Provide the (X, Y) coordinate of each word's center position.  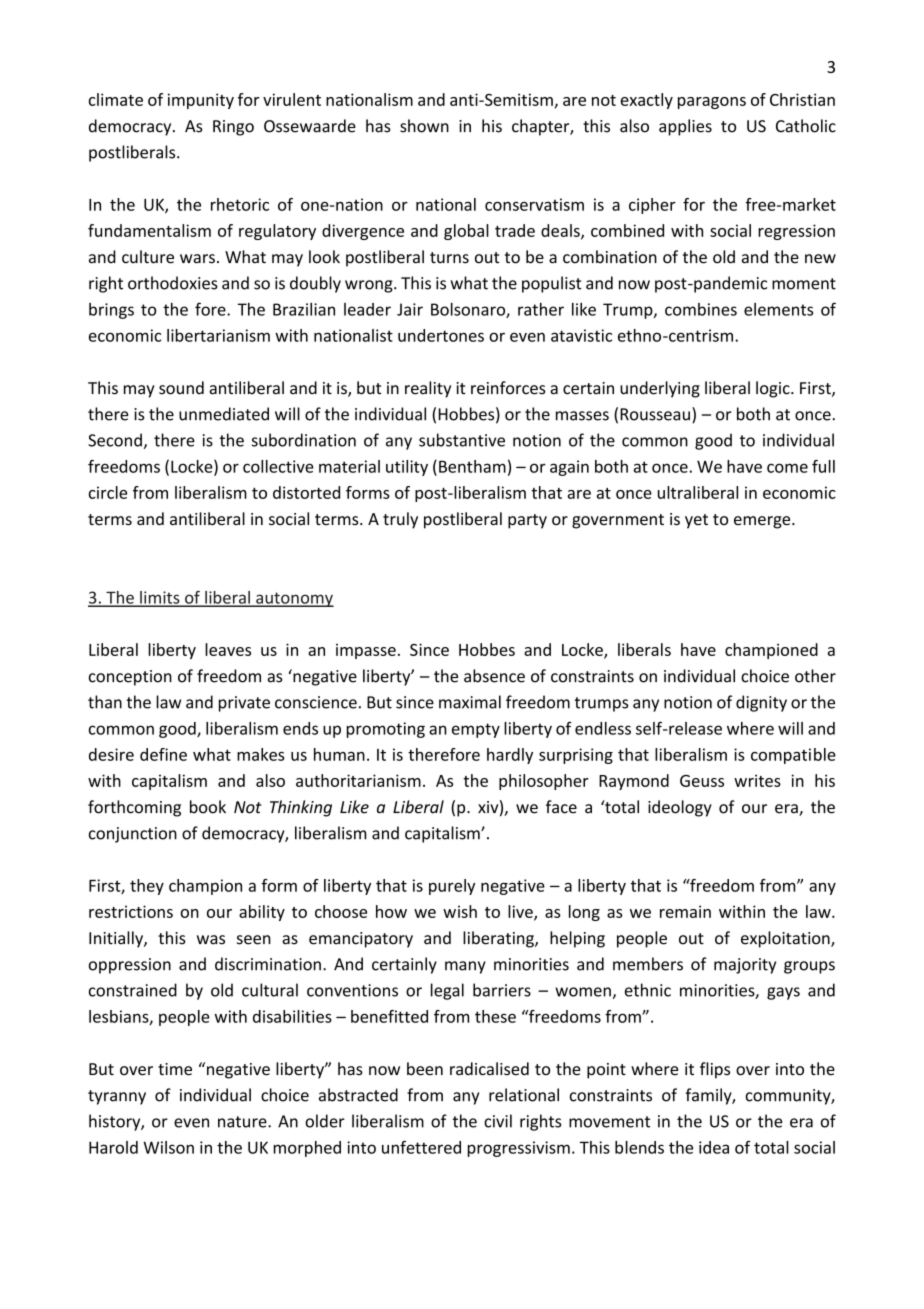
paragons (712, 103)
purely (452, 887)
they (147, 887)
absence (494, 676)
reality (428, 389)
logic (774, 389)
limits (160, 598)
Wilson (168, 1147)
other (815, 676)
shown (424, 126)
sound (181, 388)
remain (685, 911)
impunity (201, 101)
